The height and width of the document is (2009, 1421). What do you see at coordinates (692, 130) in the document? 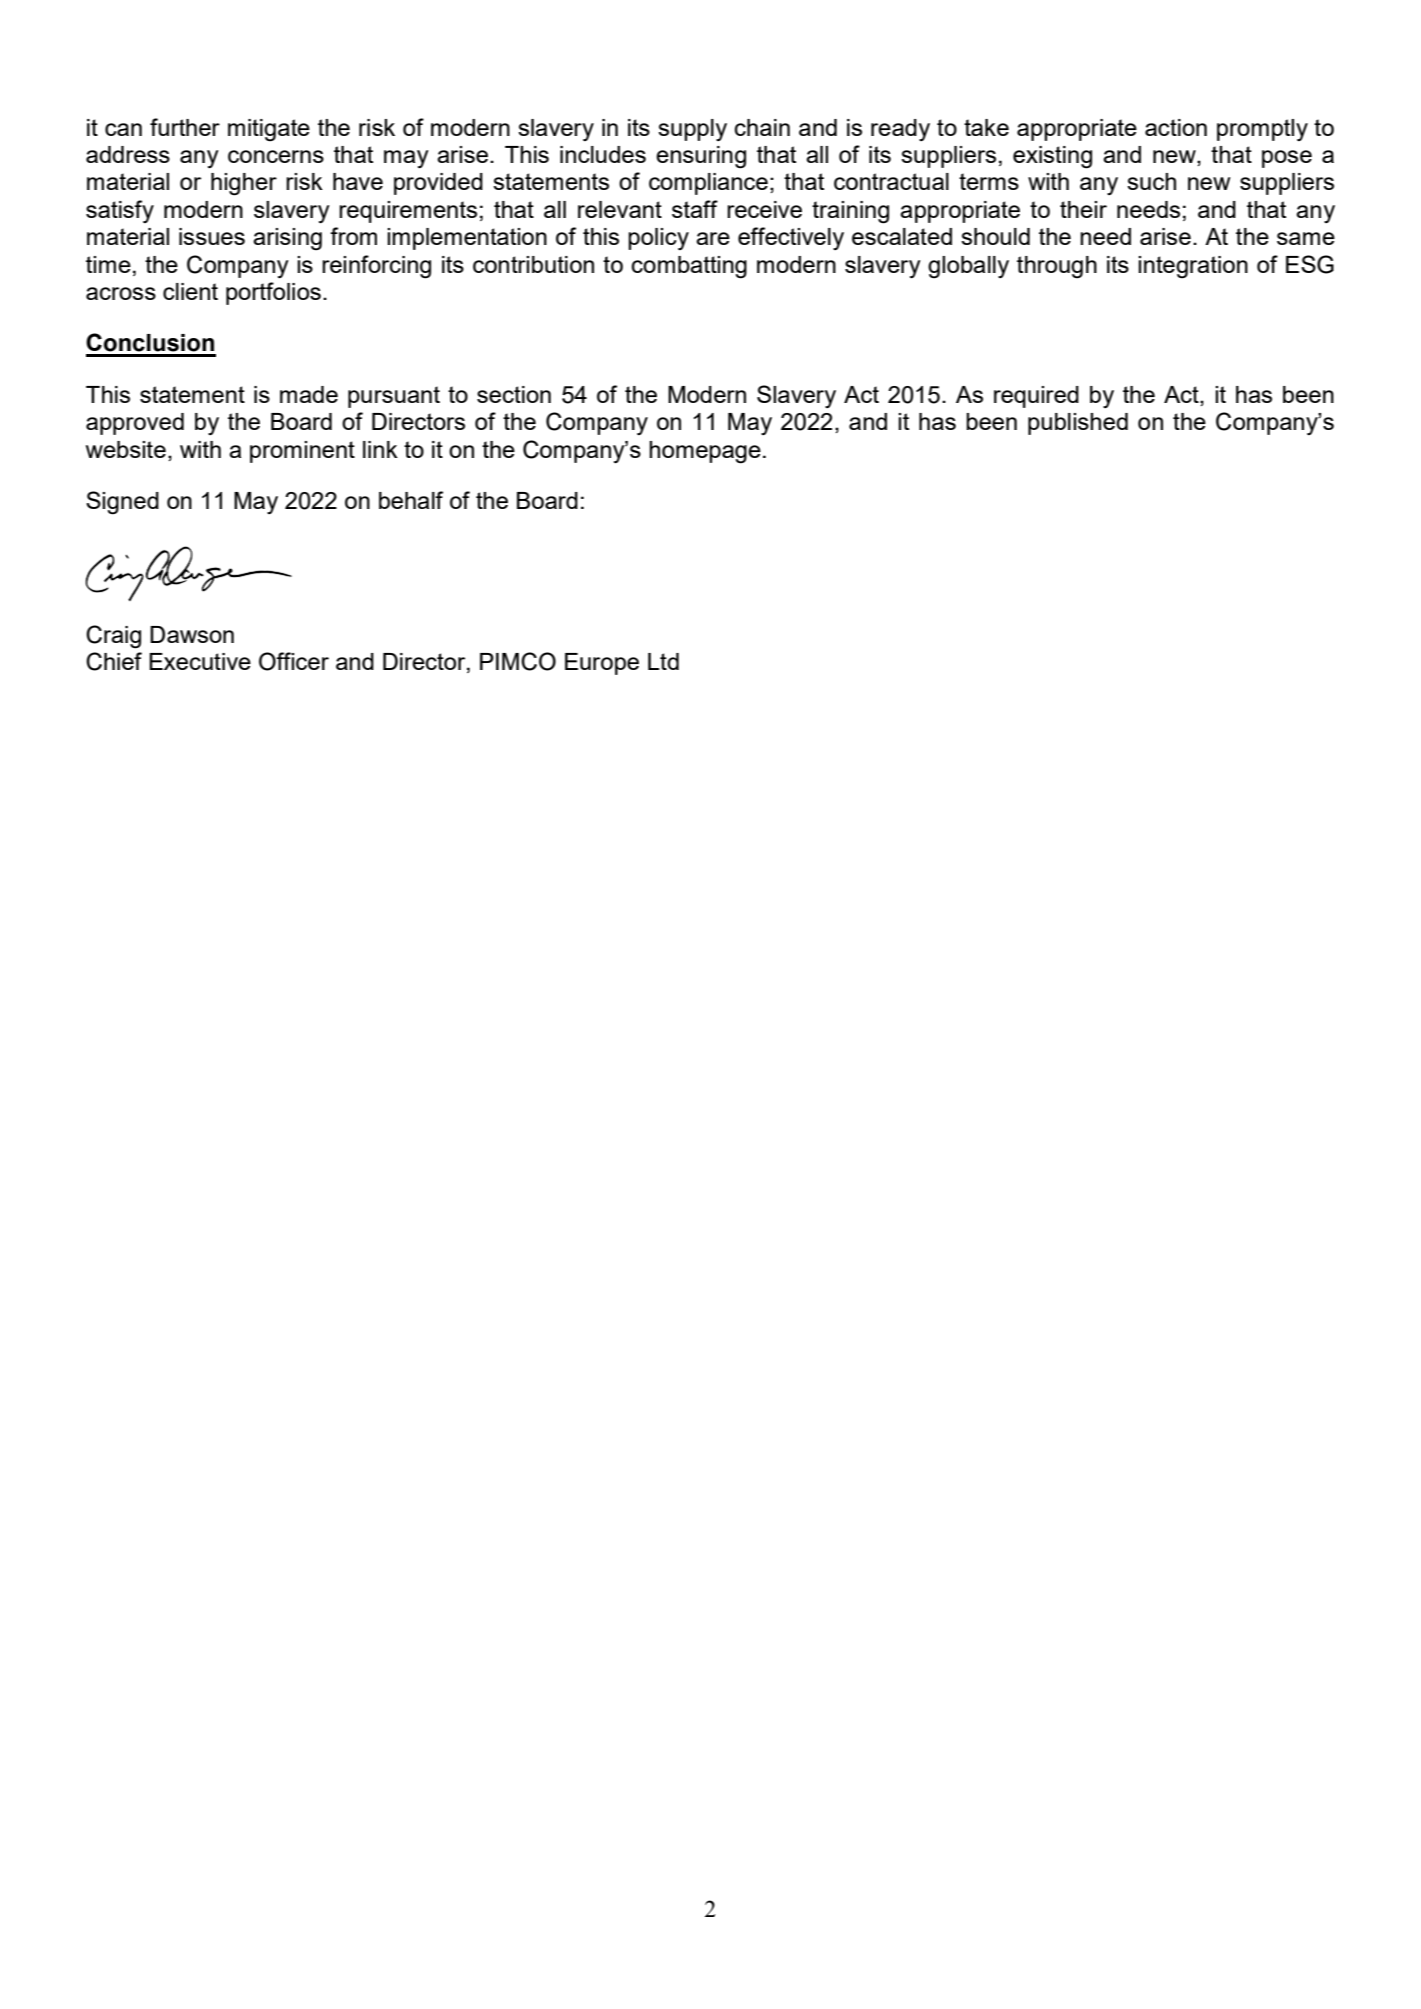
I see `supply` at bounding box center [692, 130].
